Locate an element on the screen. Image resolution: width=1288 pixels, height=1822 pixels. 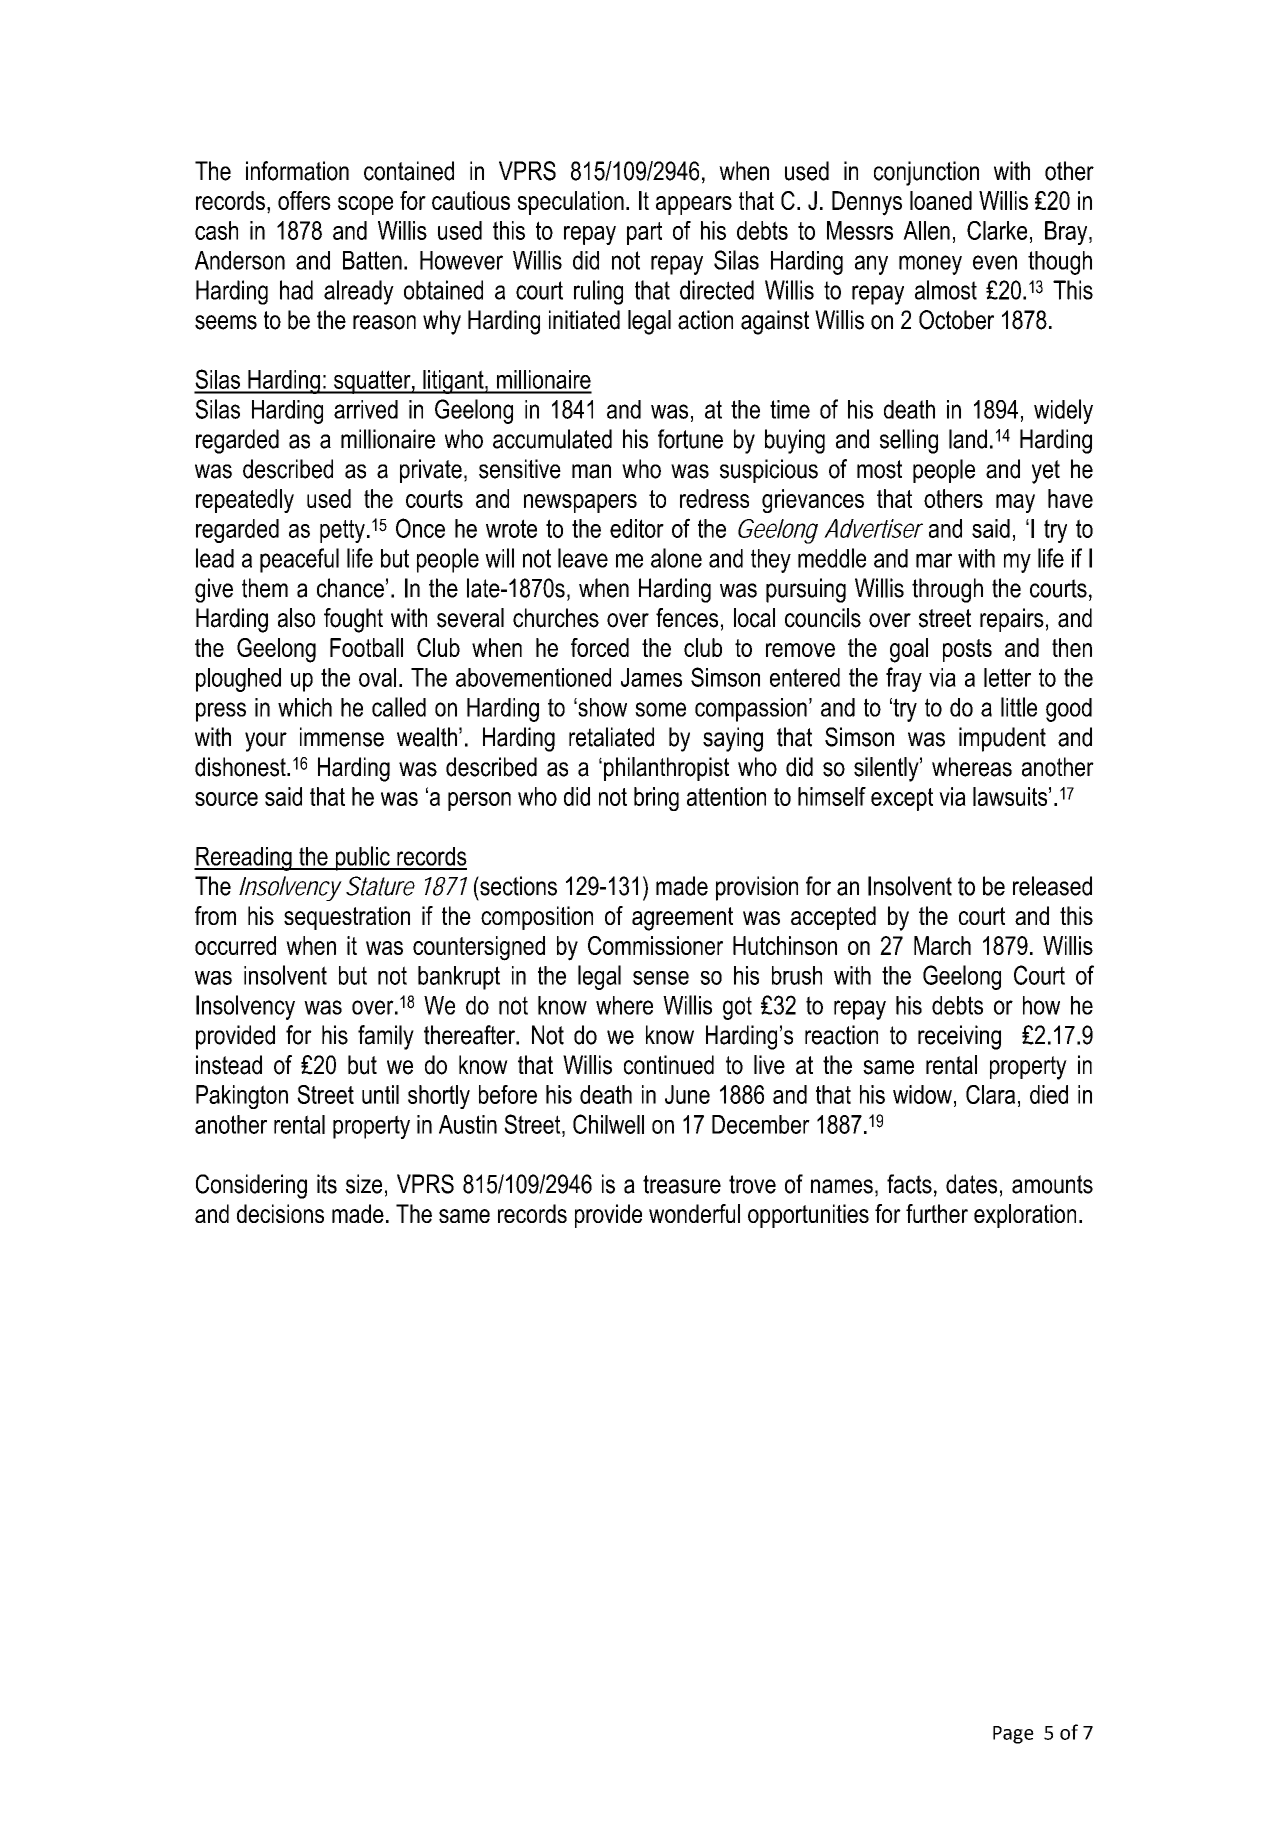
decisions is located at coordinates (280, 1213).
